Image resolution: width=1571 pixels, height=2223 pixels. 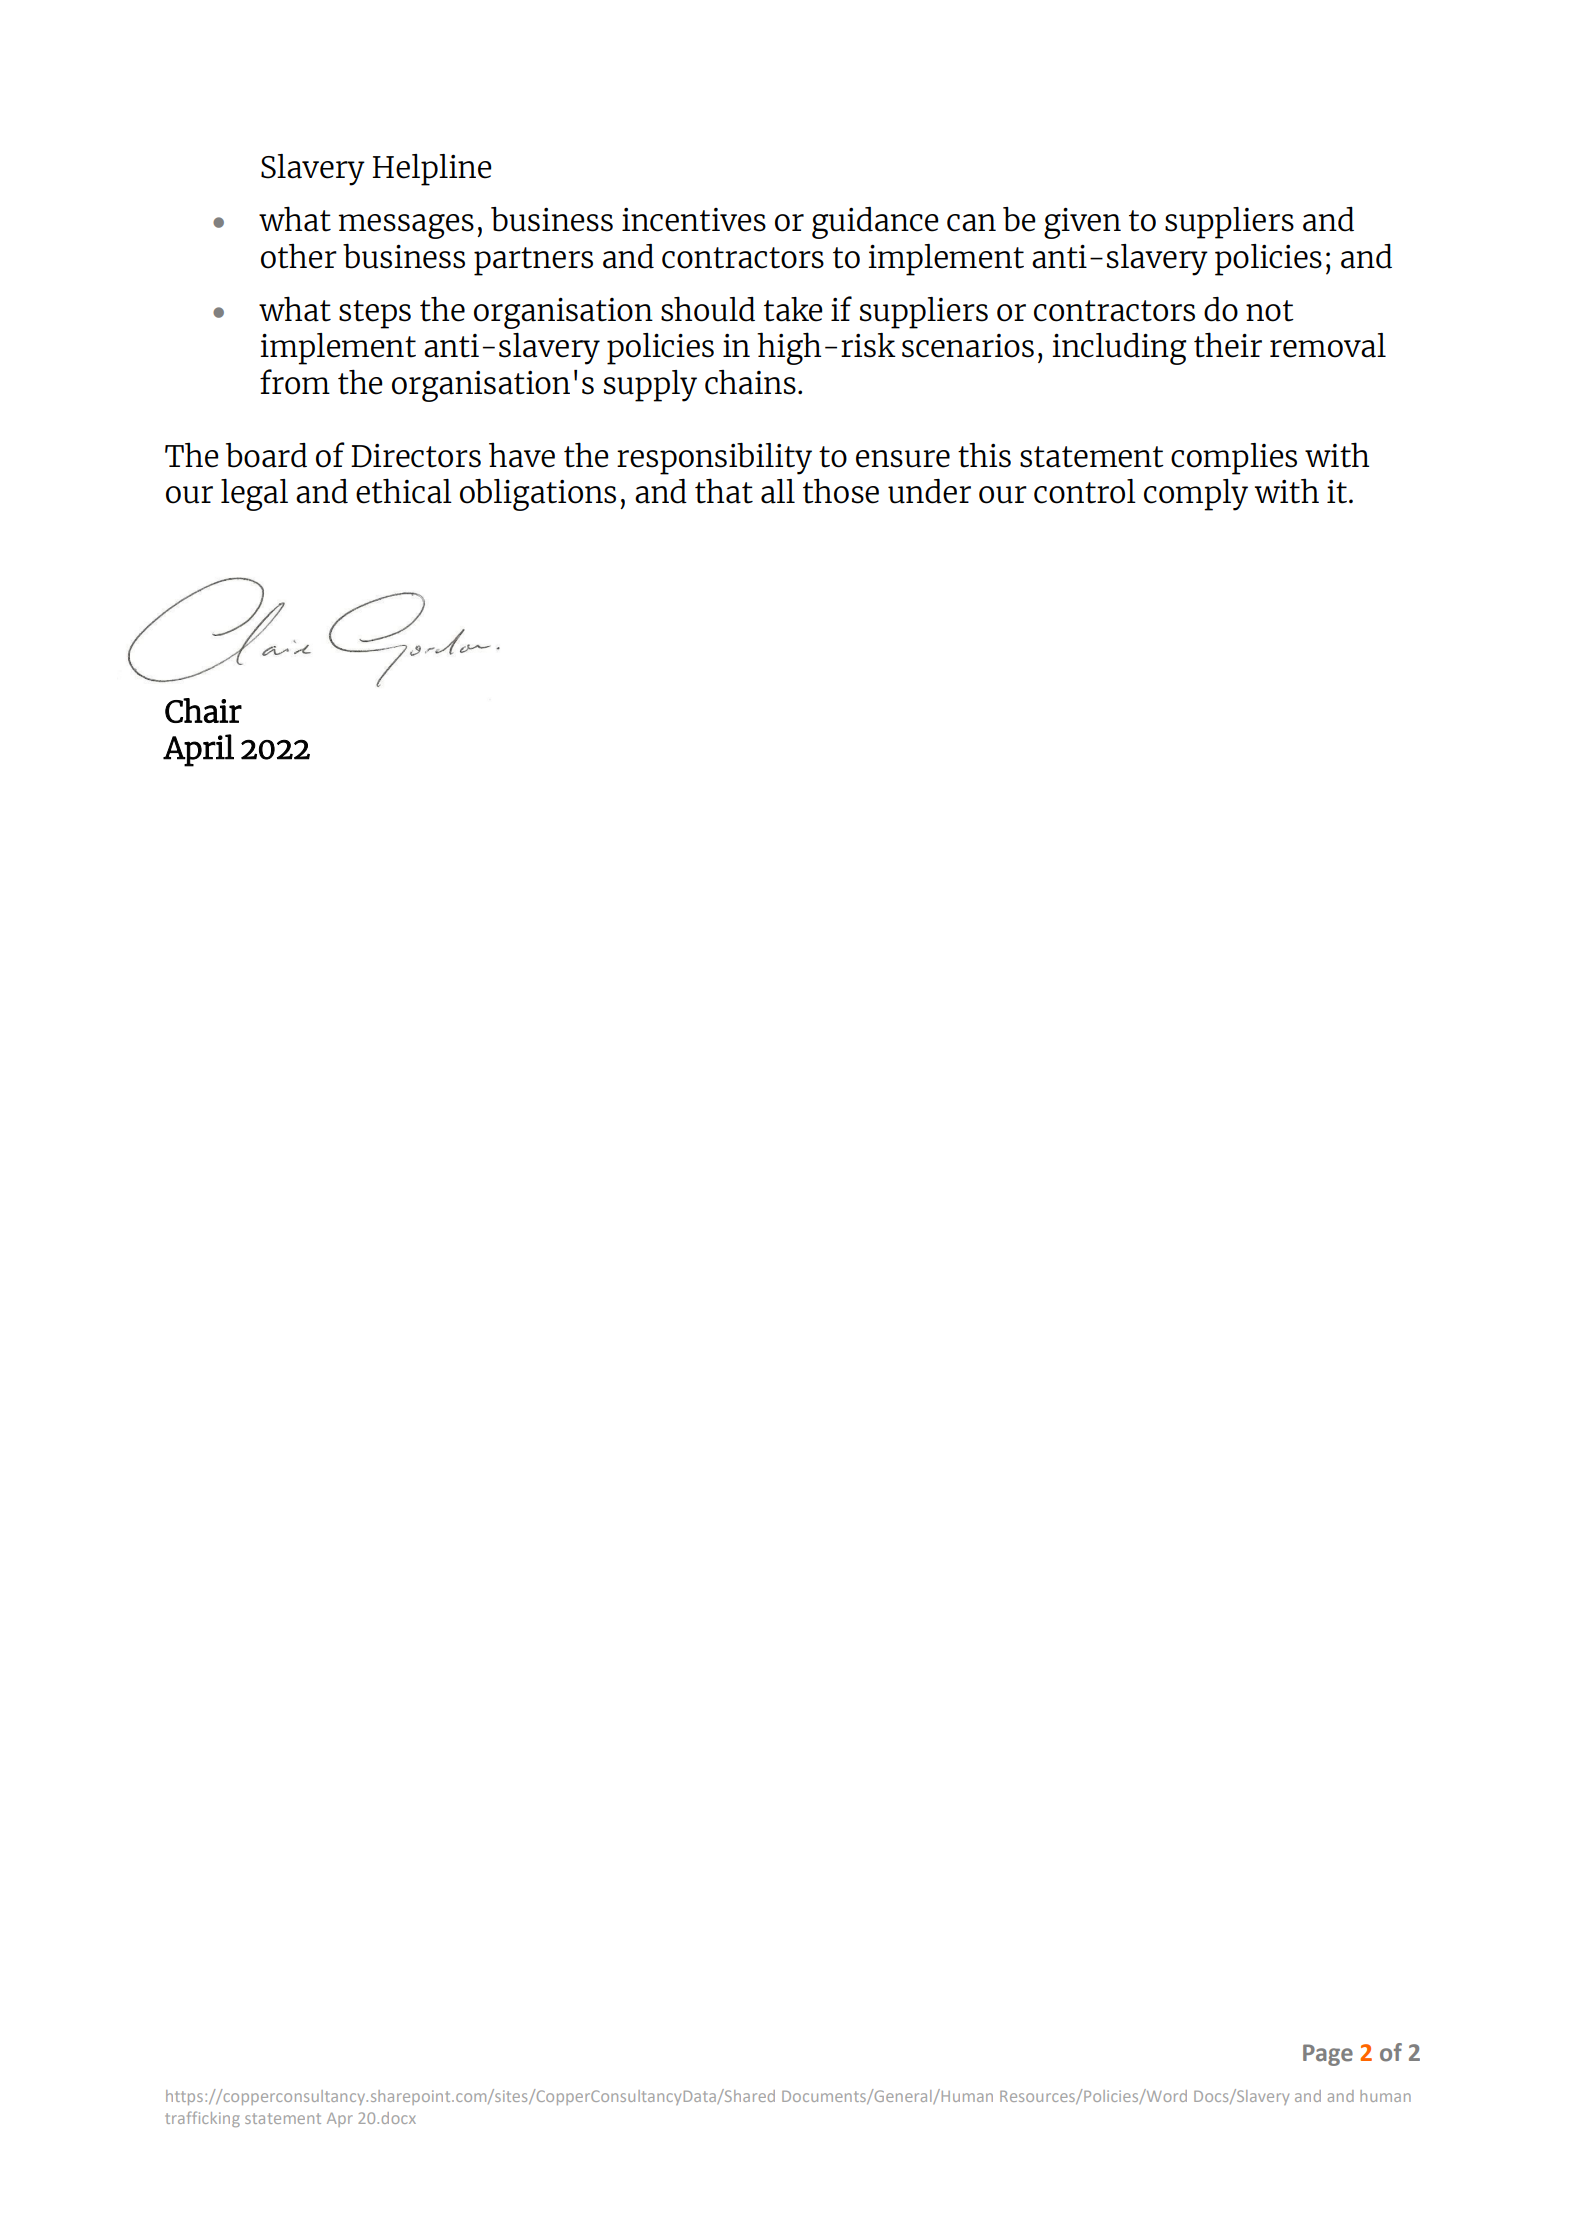 What do you see at coordinates (1085, 491) in the document?
I see `control` at bounding box center [1085, 491].
